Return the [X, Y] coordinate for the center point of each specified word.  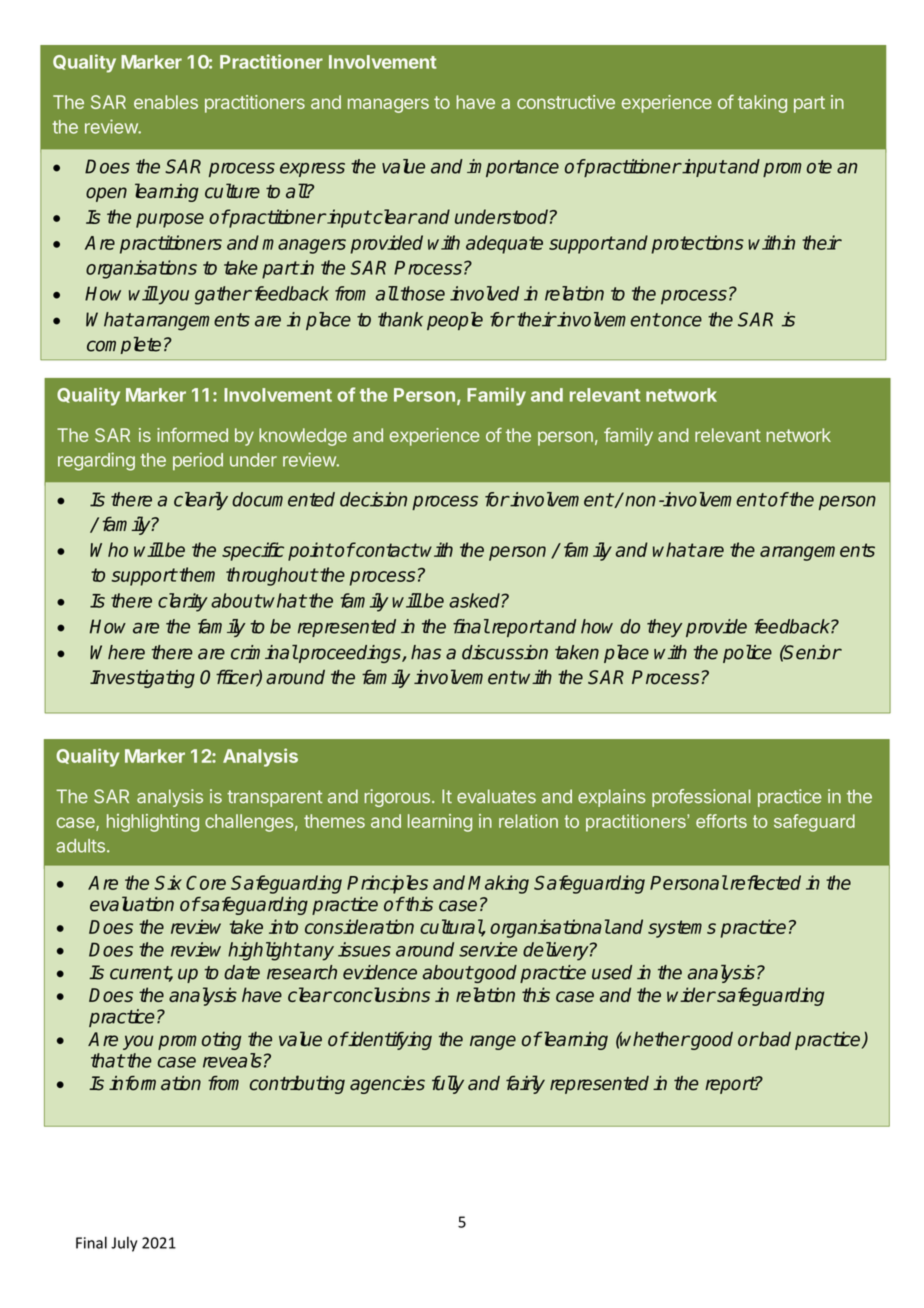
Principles [387, 884]
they [664, 628]
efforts [721, 821]
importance [513, 168]
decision [373, 499]
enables [166, 102]
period [198, 461]
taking [762, 104]
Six [168, 882]
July [124, 1244]
